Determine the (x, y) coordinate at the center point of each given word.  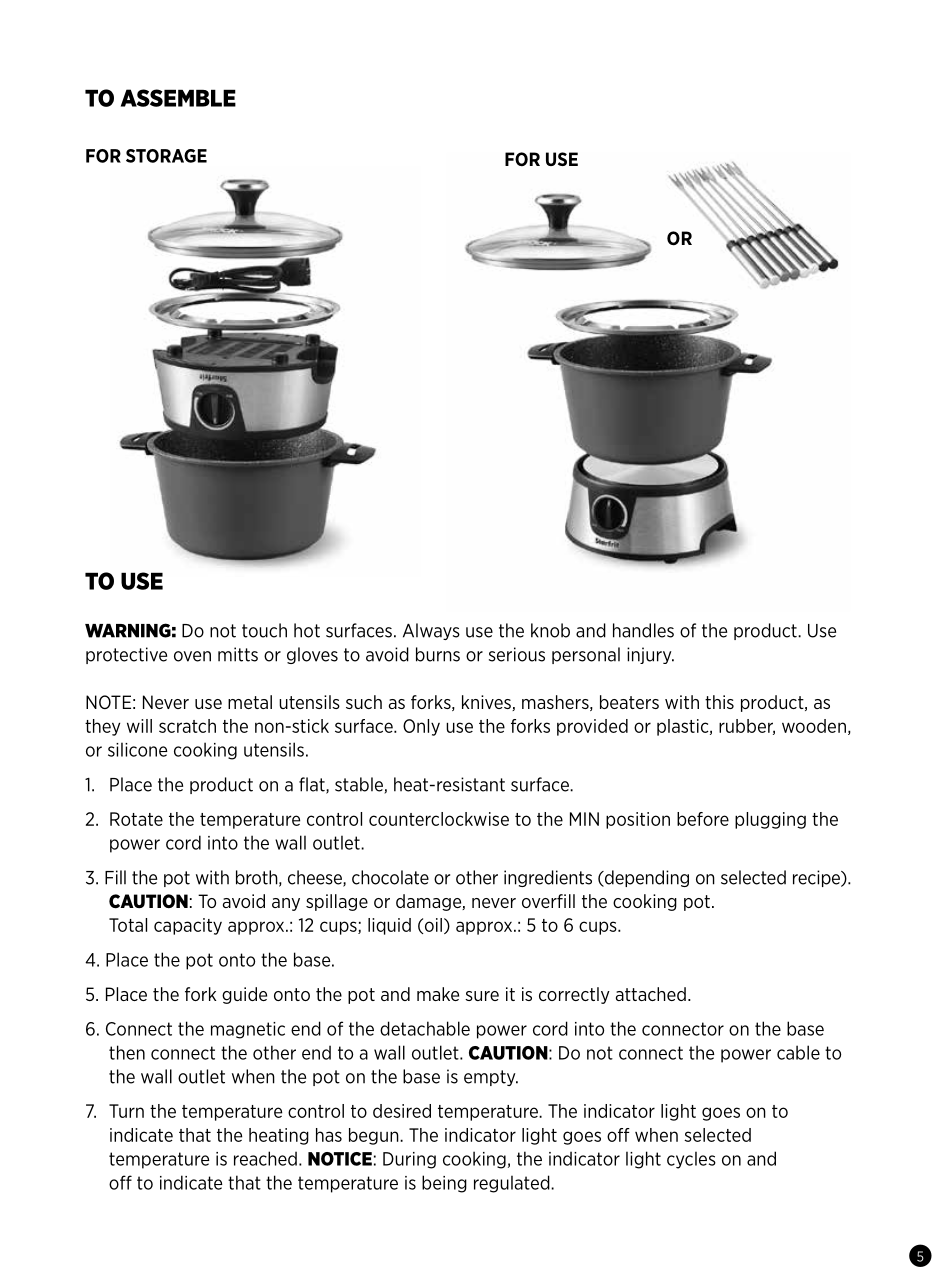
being (444, 1184)
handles (643, 630)
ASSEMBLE (178, 98)
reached (265, 1158)
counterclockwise (439, 819)
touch (264, 630)
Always (431, 631)
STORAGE (166, 156)
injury (650, 655)
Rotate (136, 819)
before (703, 819)
